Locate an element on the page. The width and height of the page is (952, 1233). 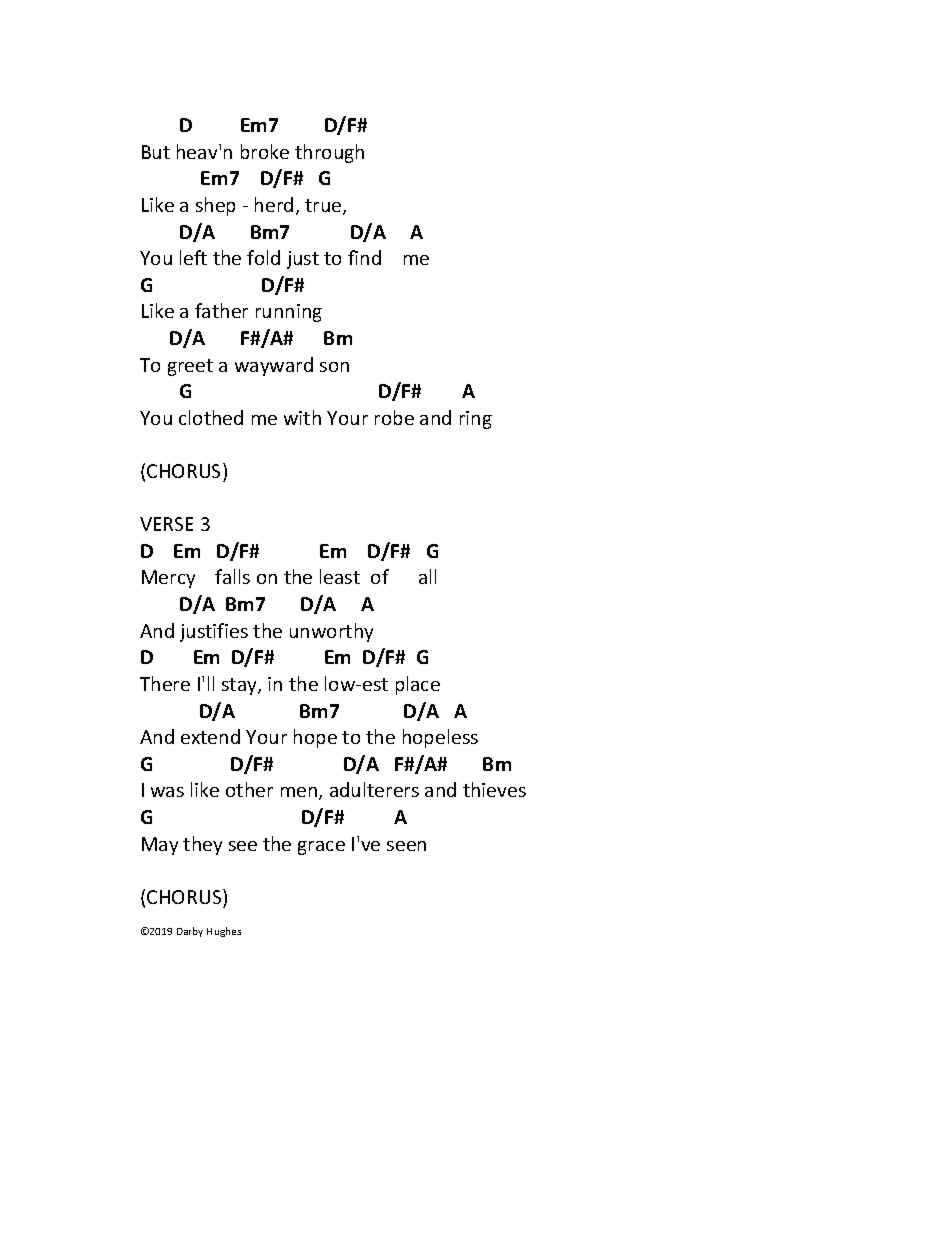
grace is located at coordinates (321, 848).
